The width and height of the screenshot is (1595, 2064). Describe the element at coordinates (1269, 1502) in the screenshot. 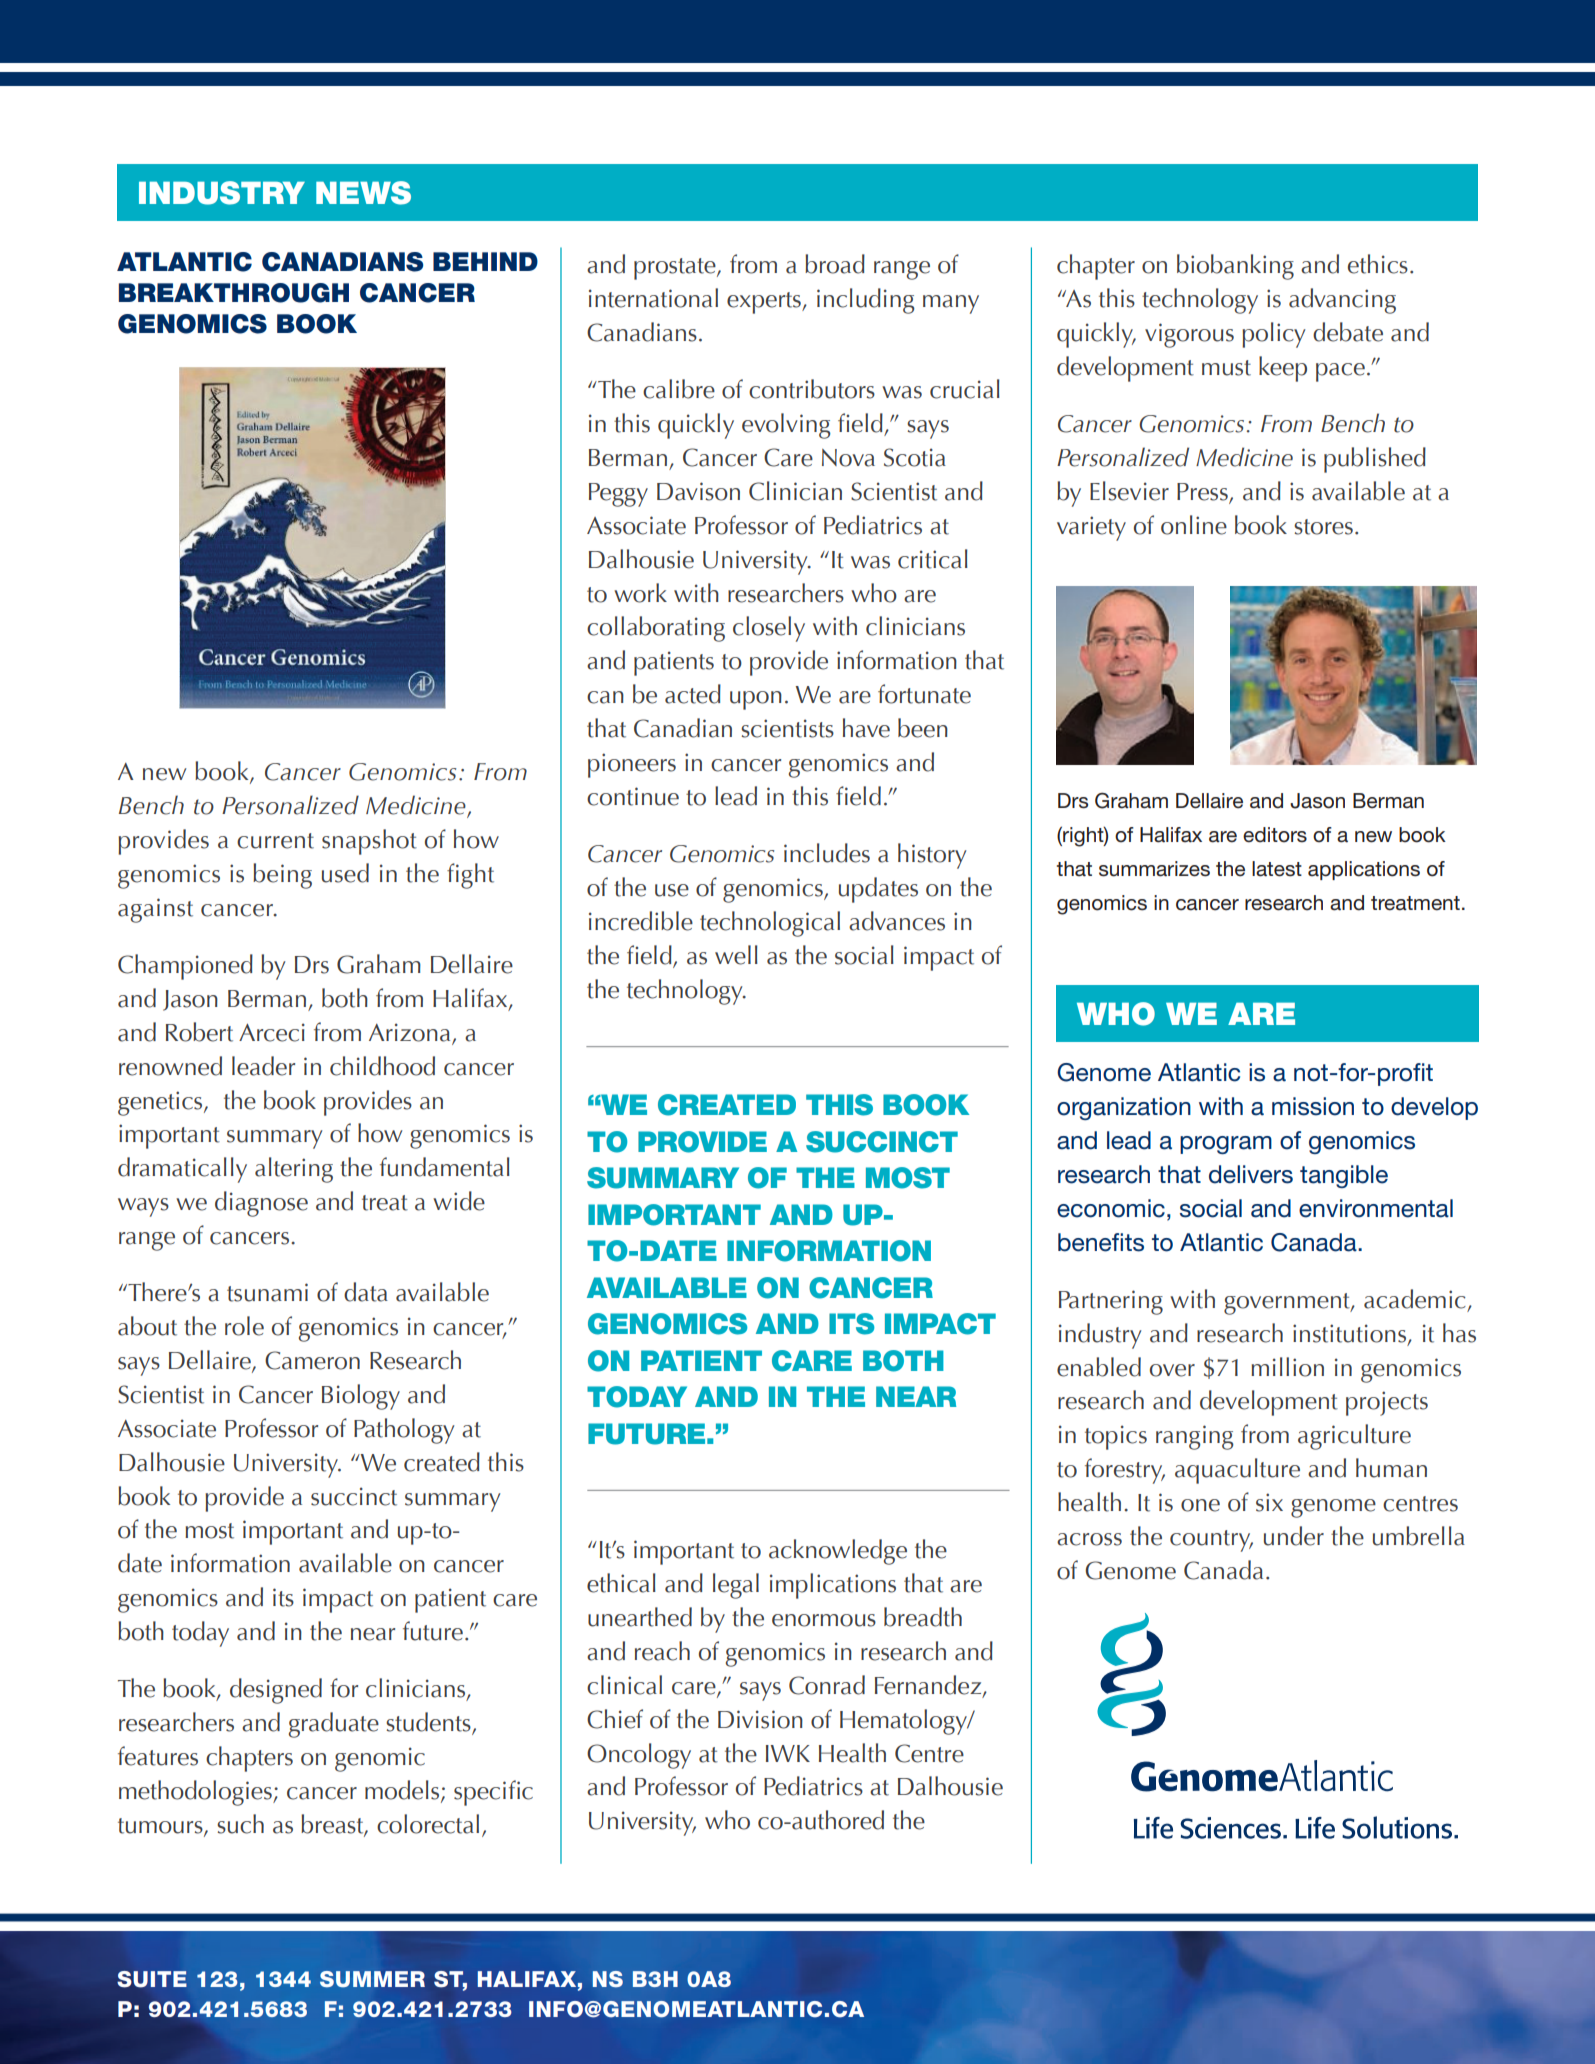

I see `six` at that location.
